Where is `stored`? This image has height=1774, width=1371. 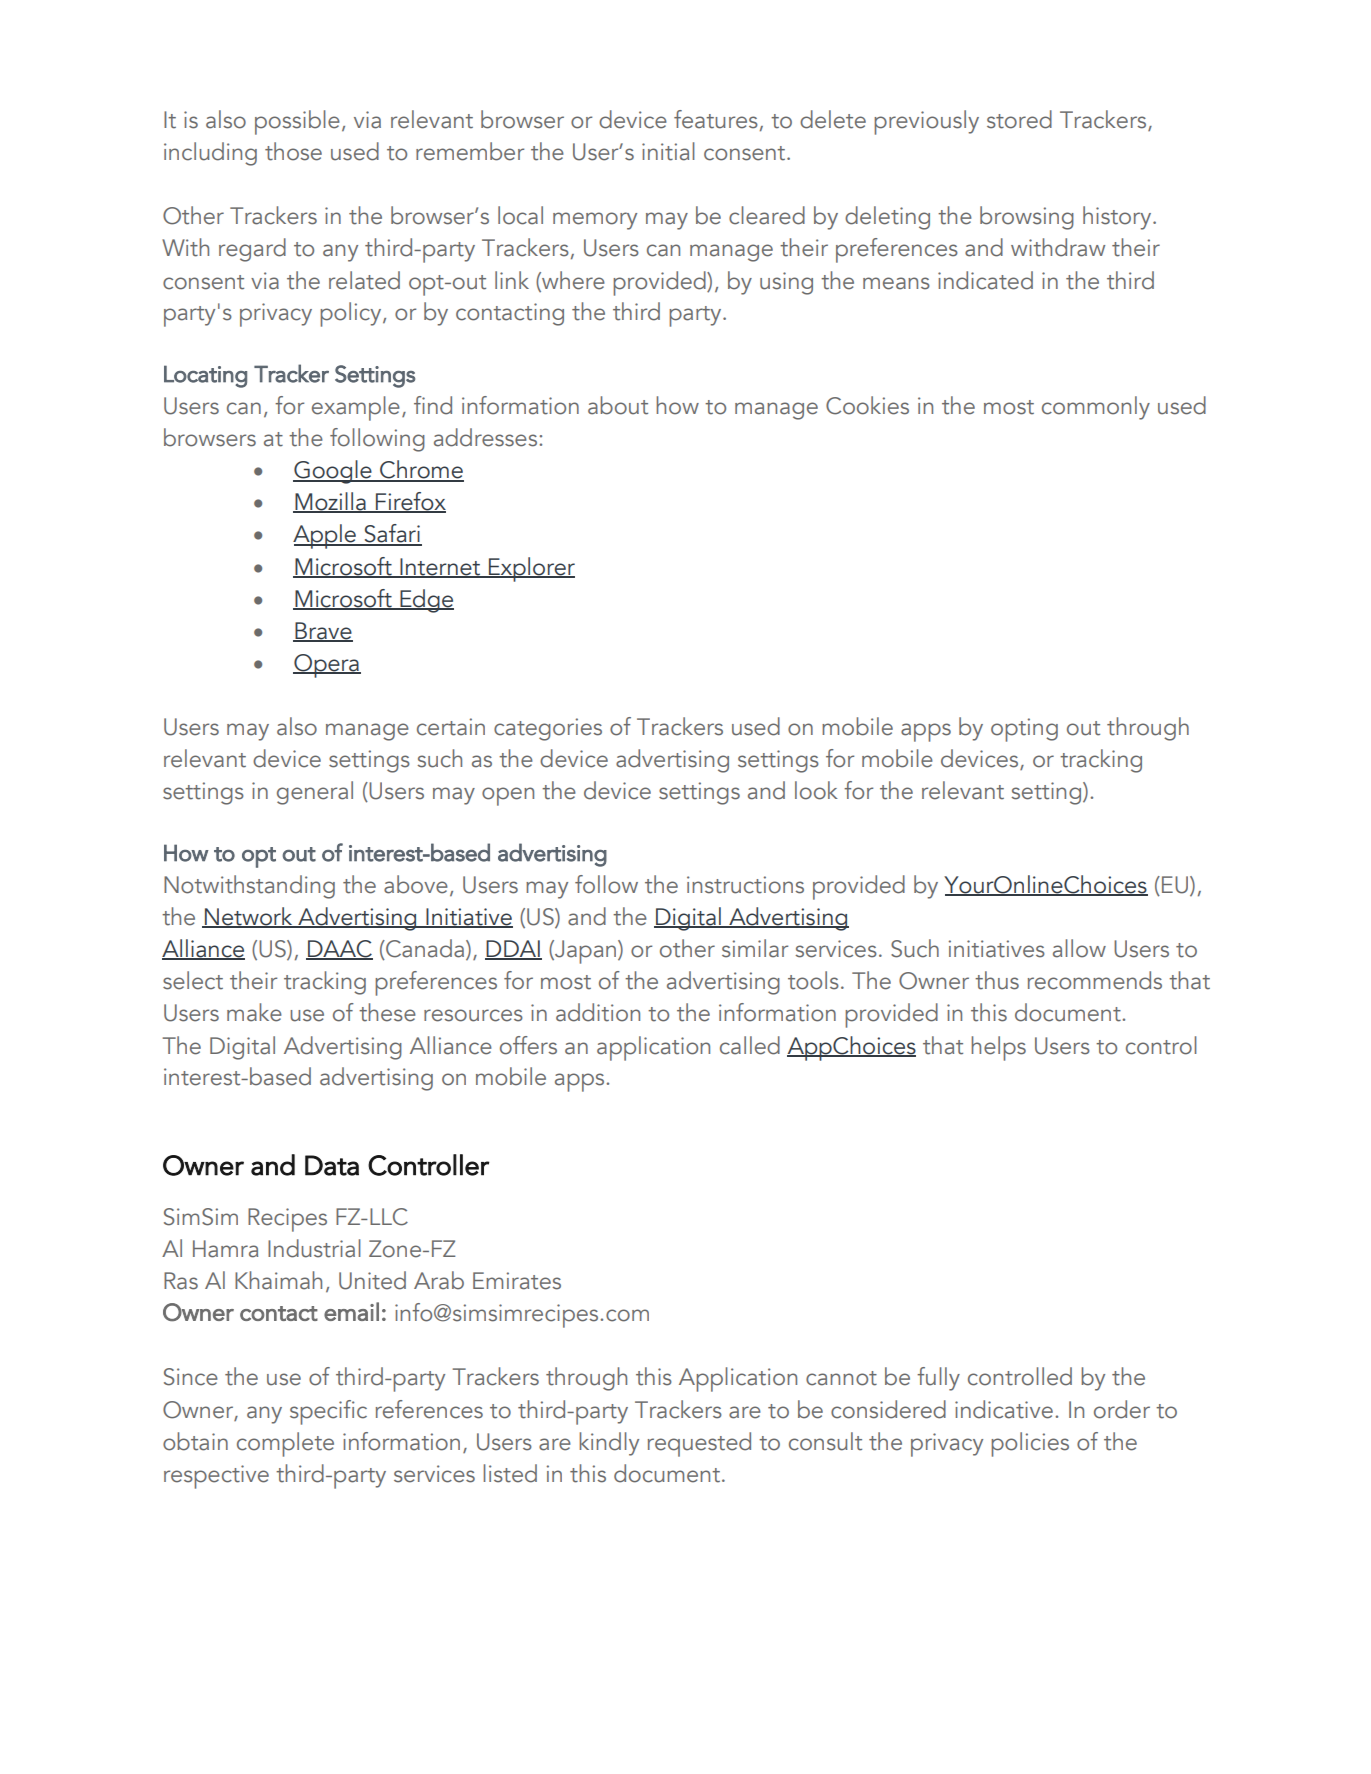 stored is located at coordinates (1019, 119).
